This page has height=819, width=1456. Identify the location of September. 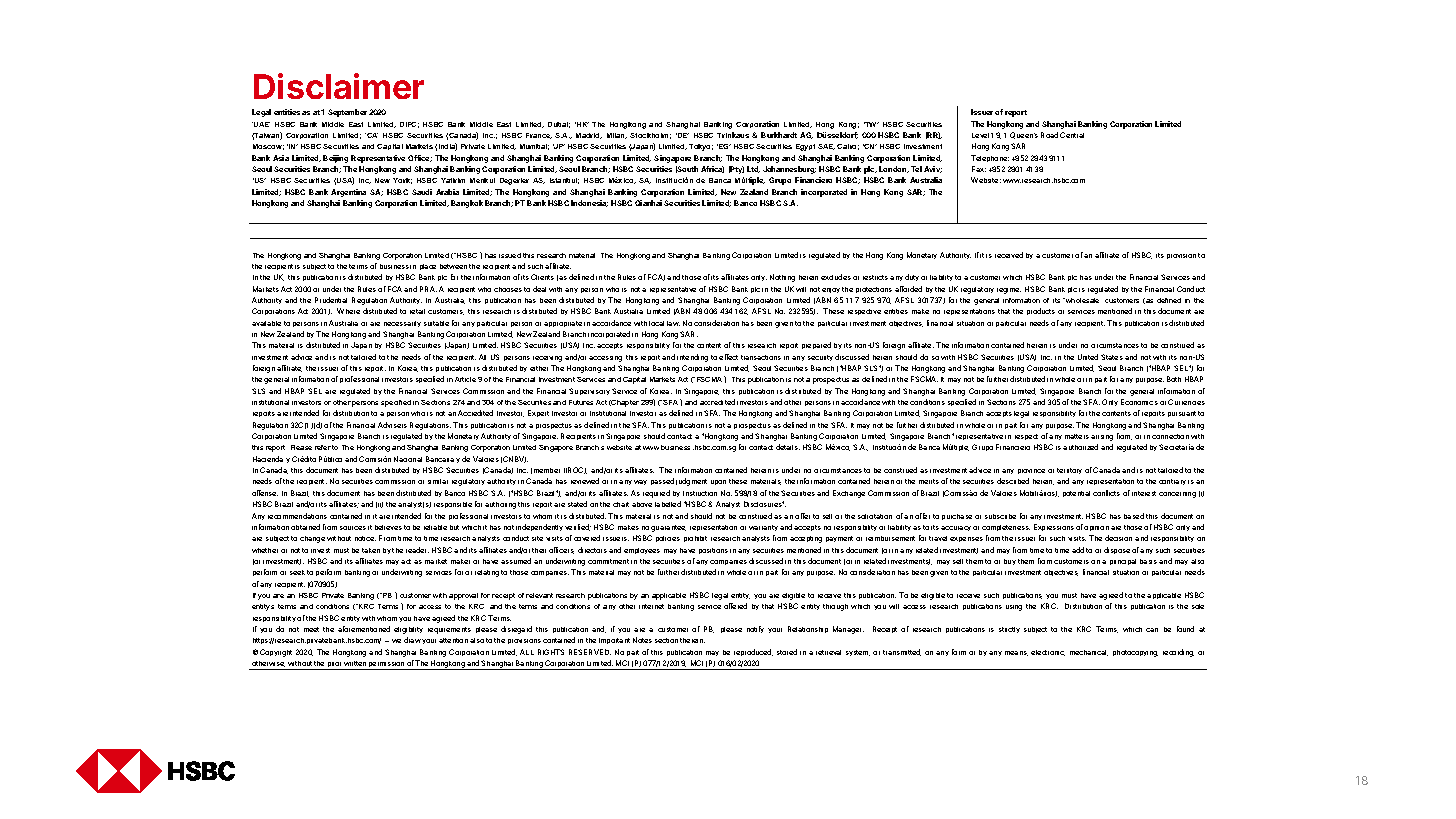
(347, 113).
